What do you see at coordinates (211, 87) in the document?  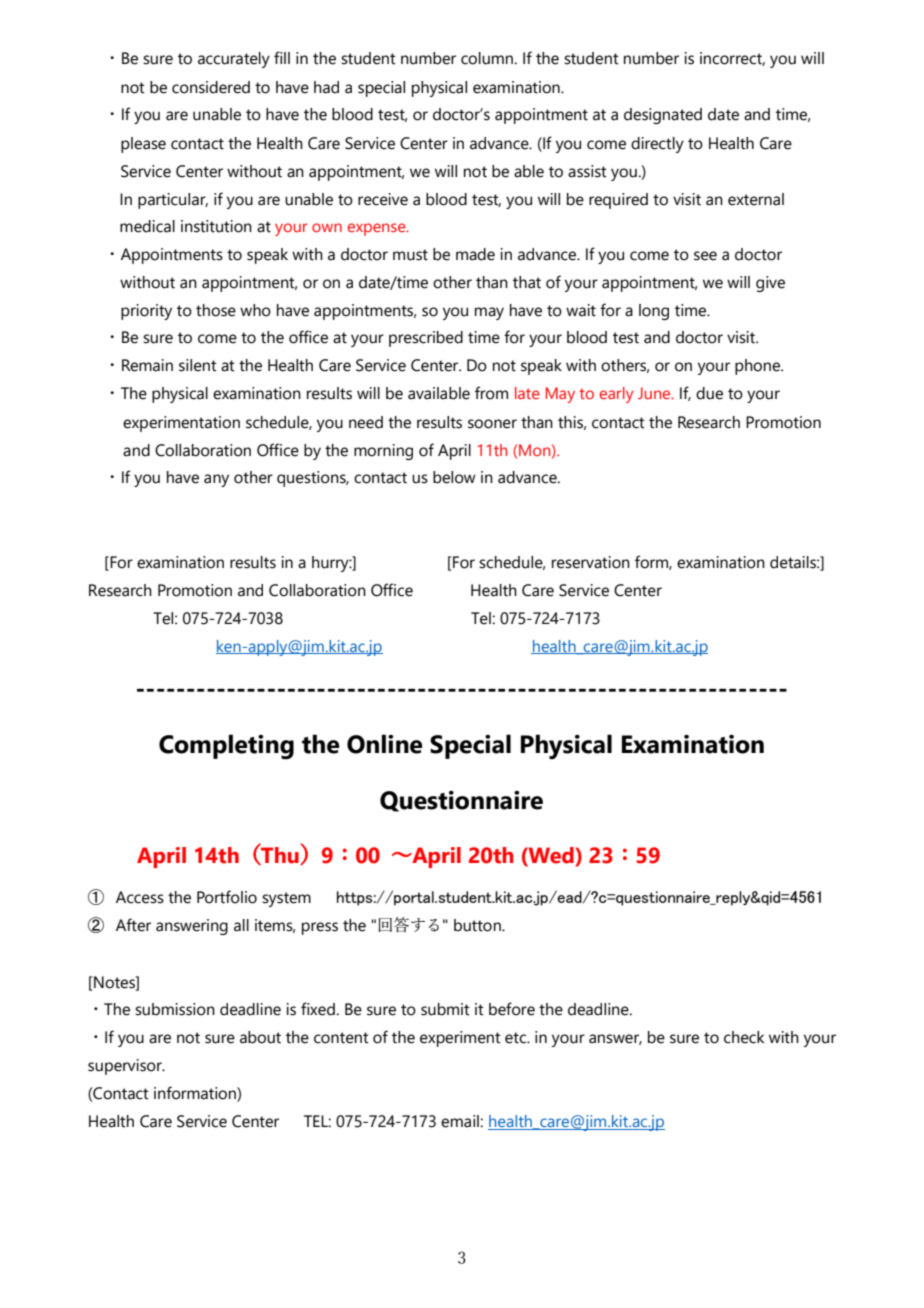 I see `considered` at bounding box center [211, 87].
